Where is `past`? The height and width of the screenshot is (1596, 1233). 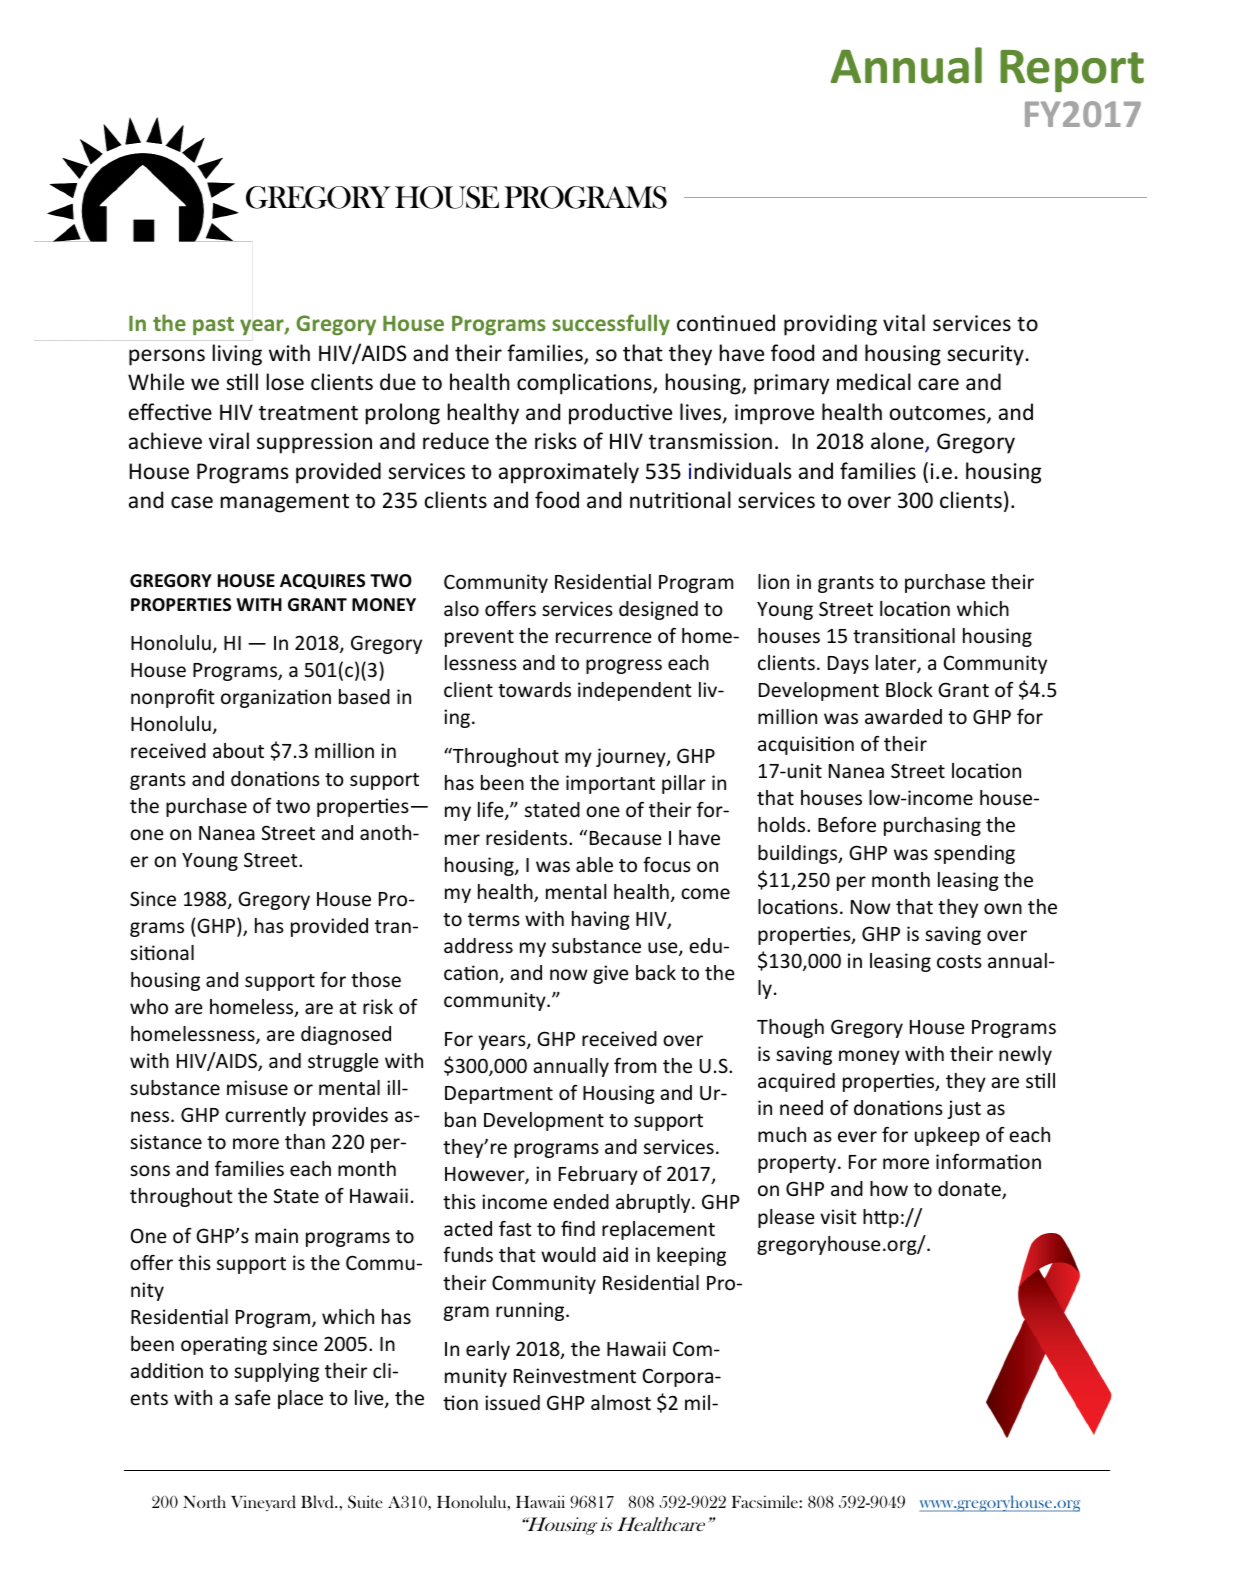 past is located at coordinates (213, 326).
